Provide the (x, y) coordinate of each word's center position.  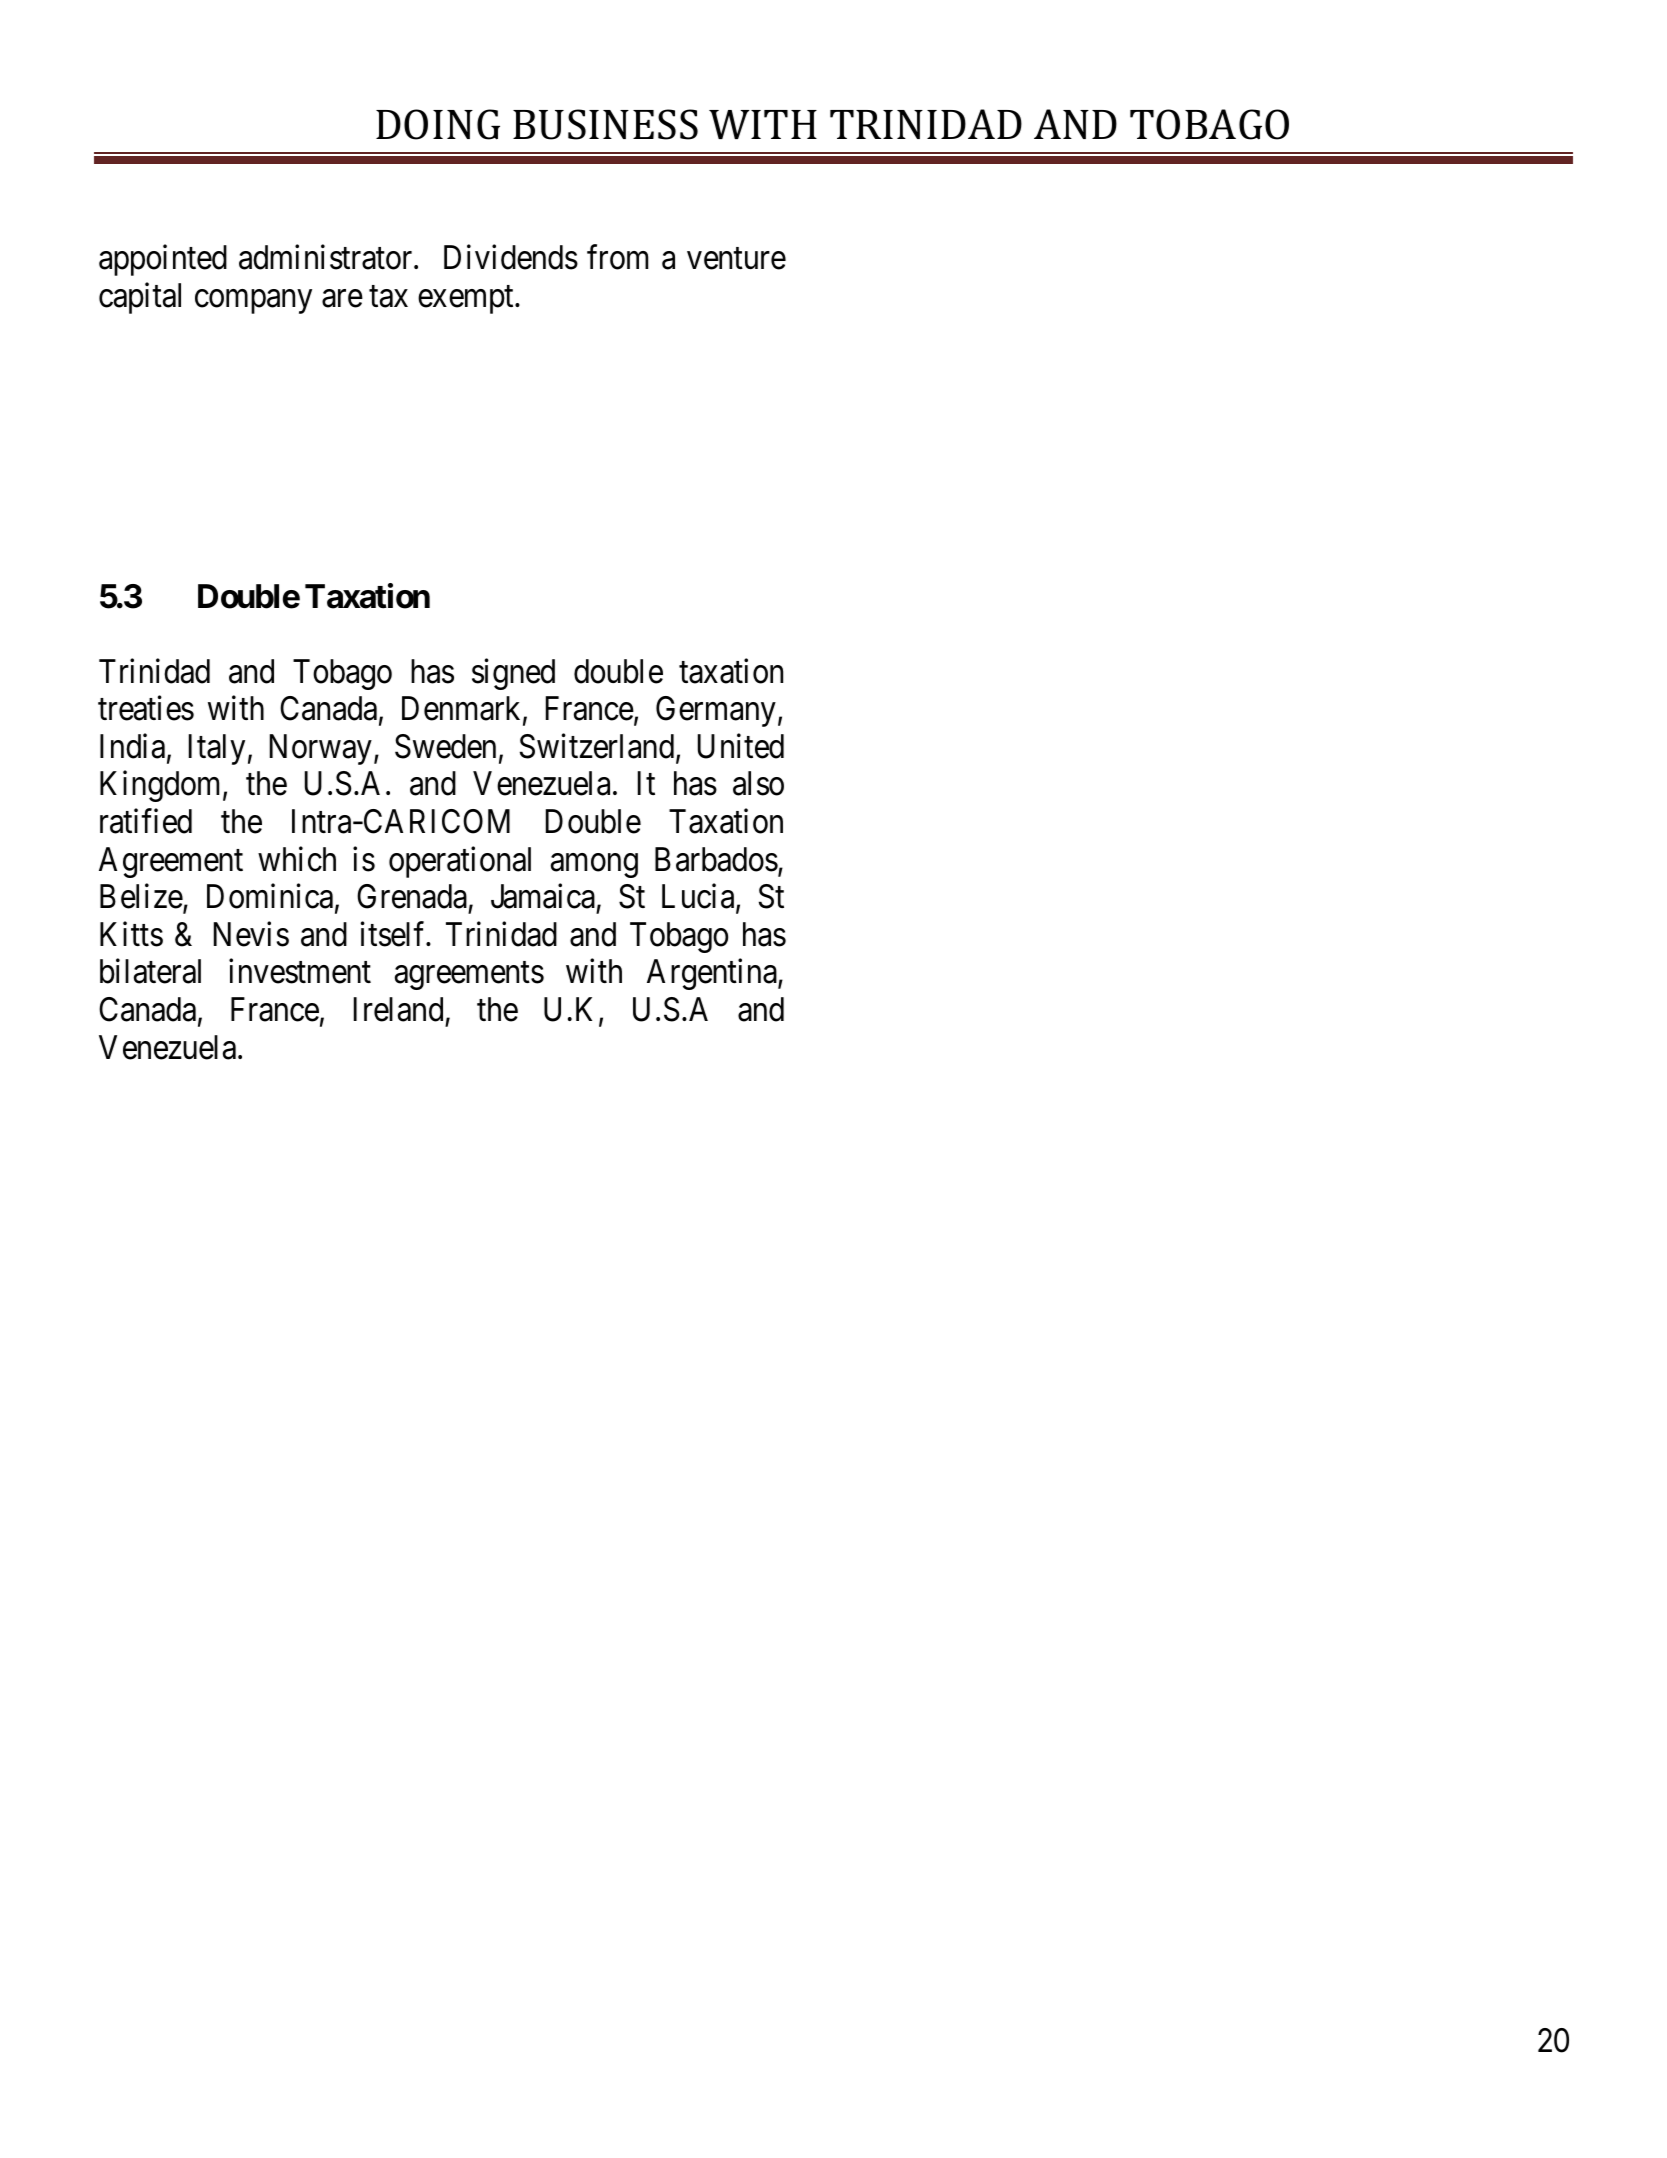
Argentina (713, 974)
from (617, 257)
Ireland (398, 1009)
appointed (163, 260)
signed (513, 674)
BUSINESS (605, 124)
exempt (467, 300)
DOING (438, 124)
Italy (217, 749)
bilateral (150, 971)
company (253, 302)
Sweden (445, 746)
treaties (146, 708)
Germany (716, 711)
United (741, 746)
